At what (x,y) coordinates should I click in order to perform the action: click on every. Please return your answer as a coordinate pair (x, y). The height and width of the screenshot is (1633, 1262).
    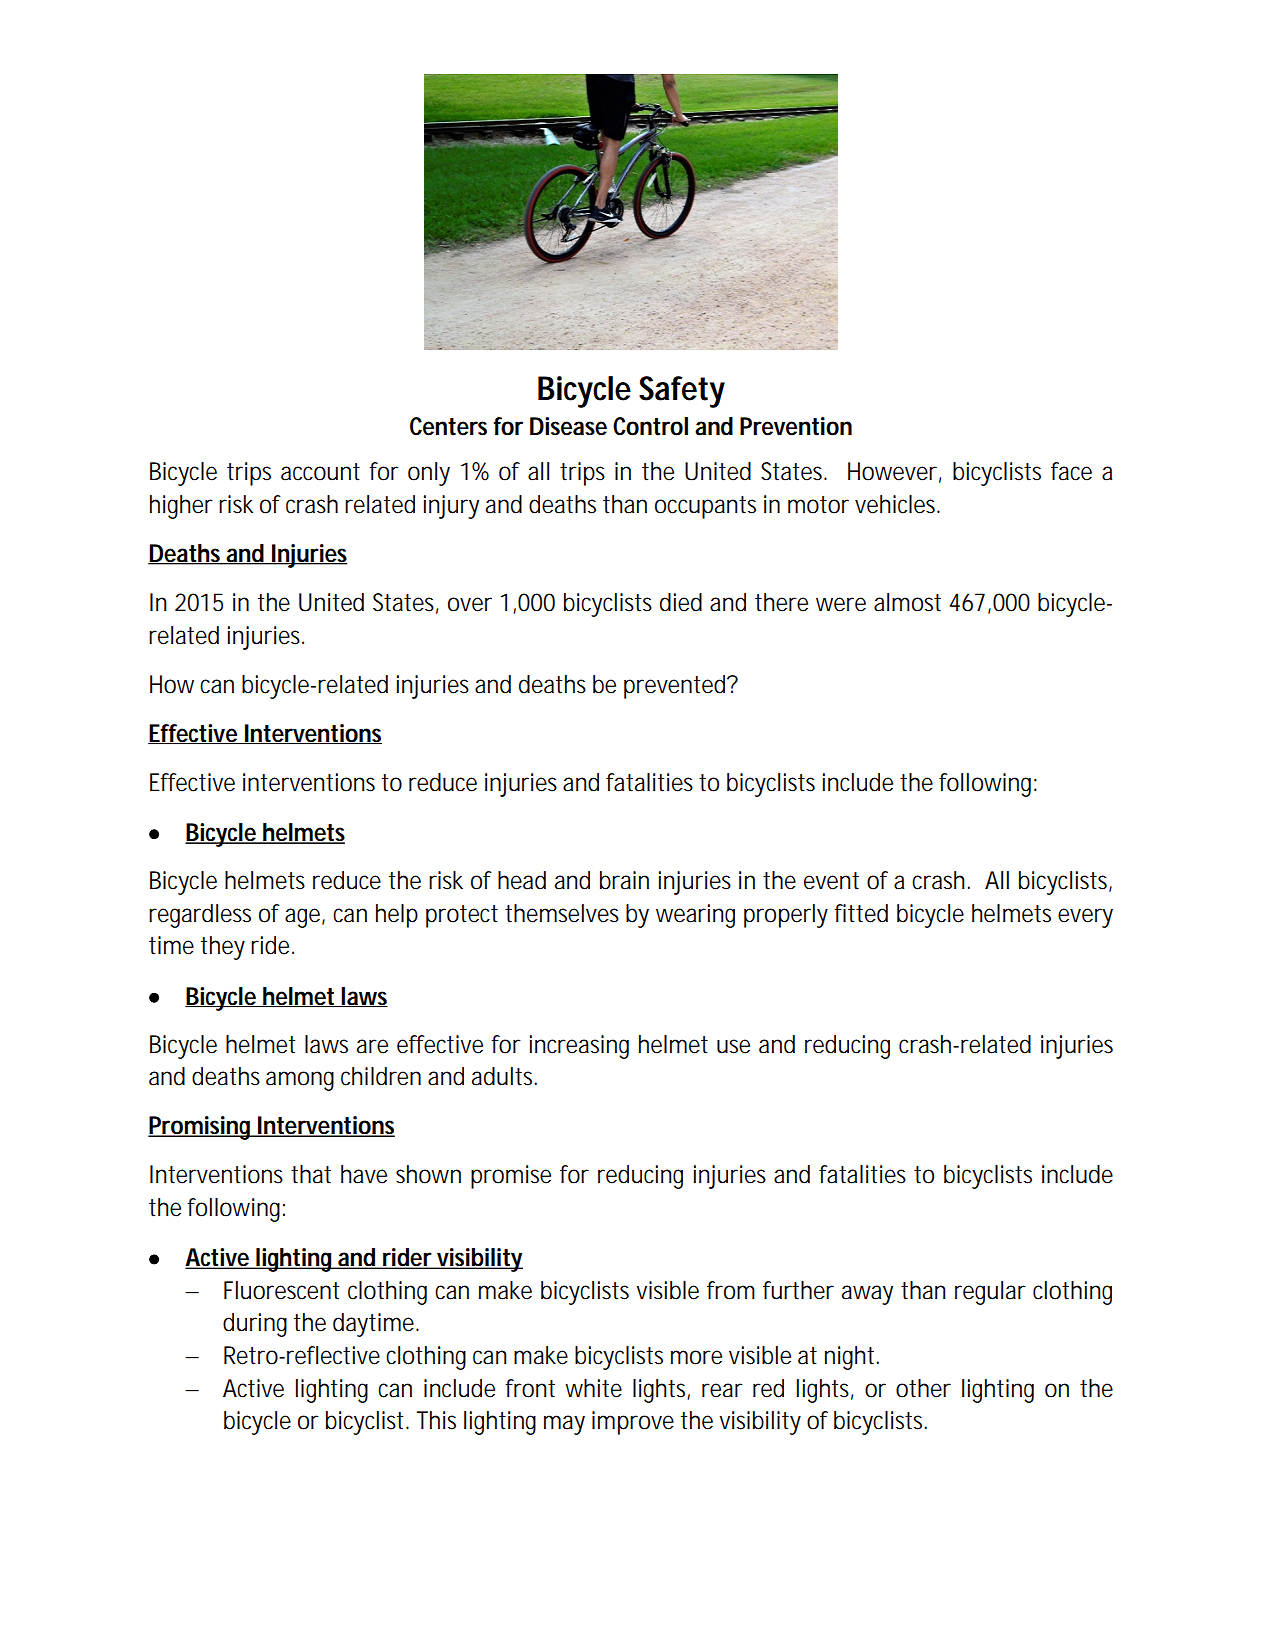
    Looking at the image, I should click on (1085, 918).
